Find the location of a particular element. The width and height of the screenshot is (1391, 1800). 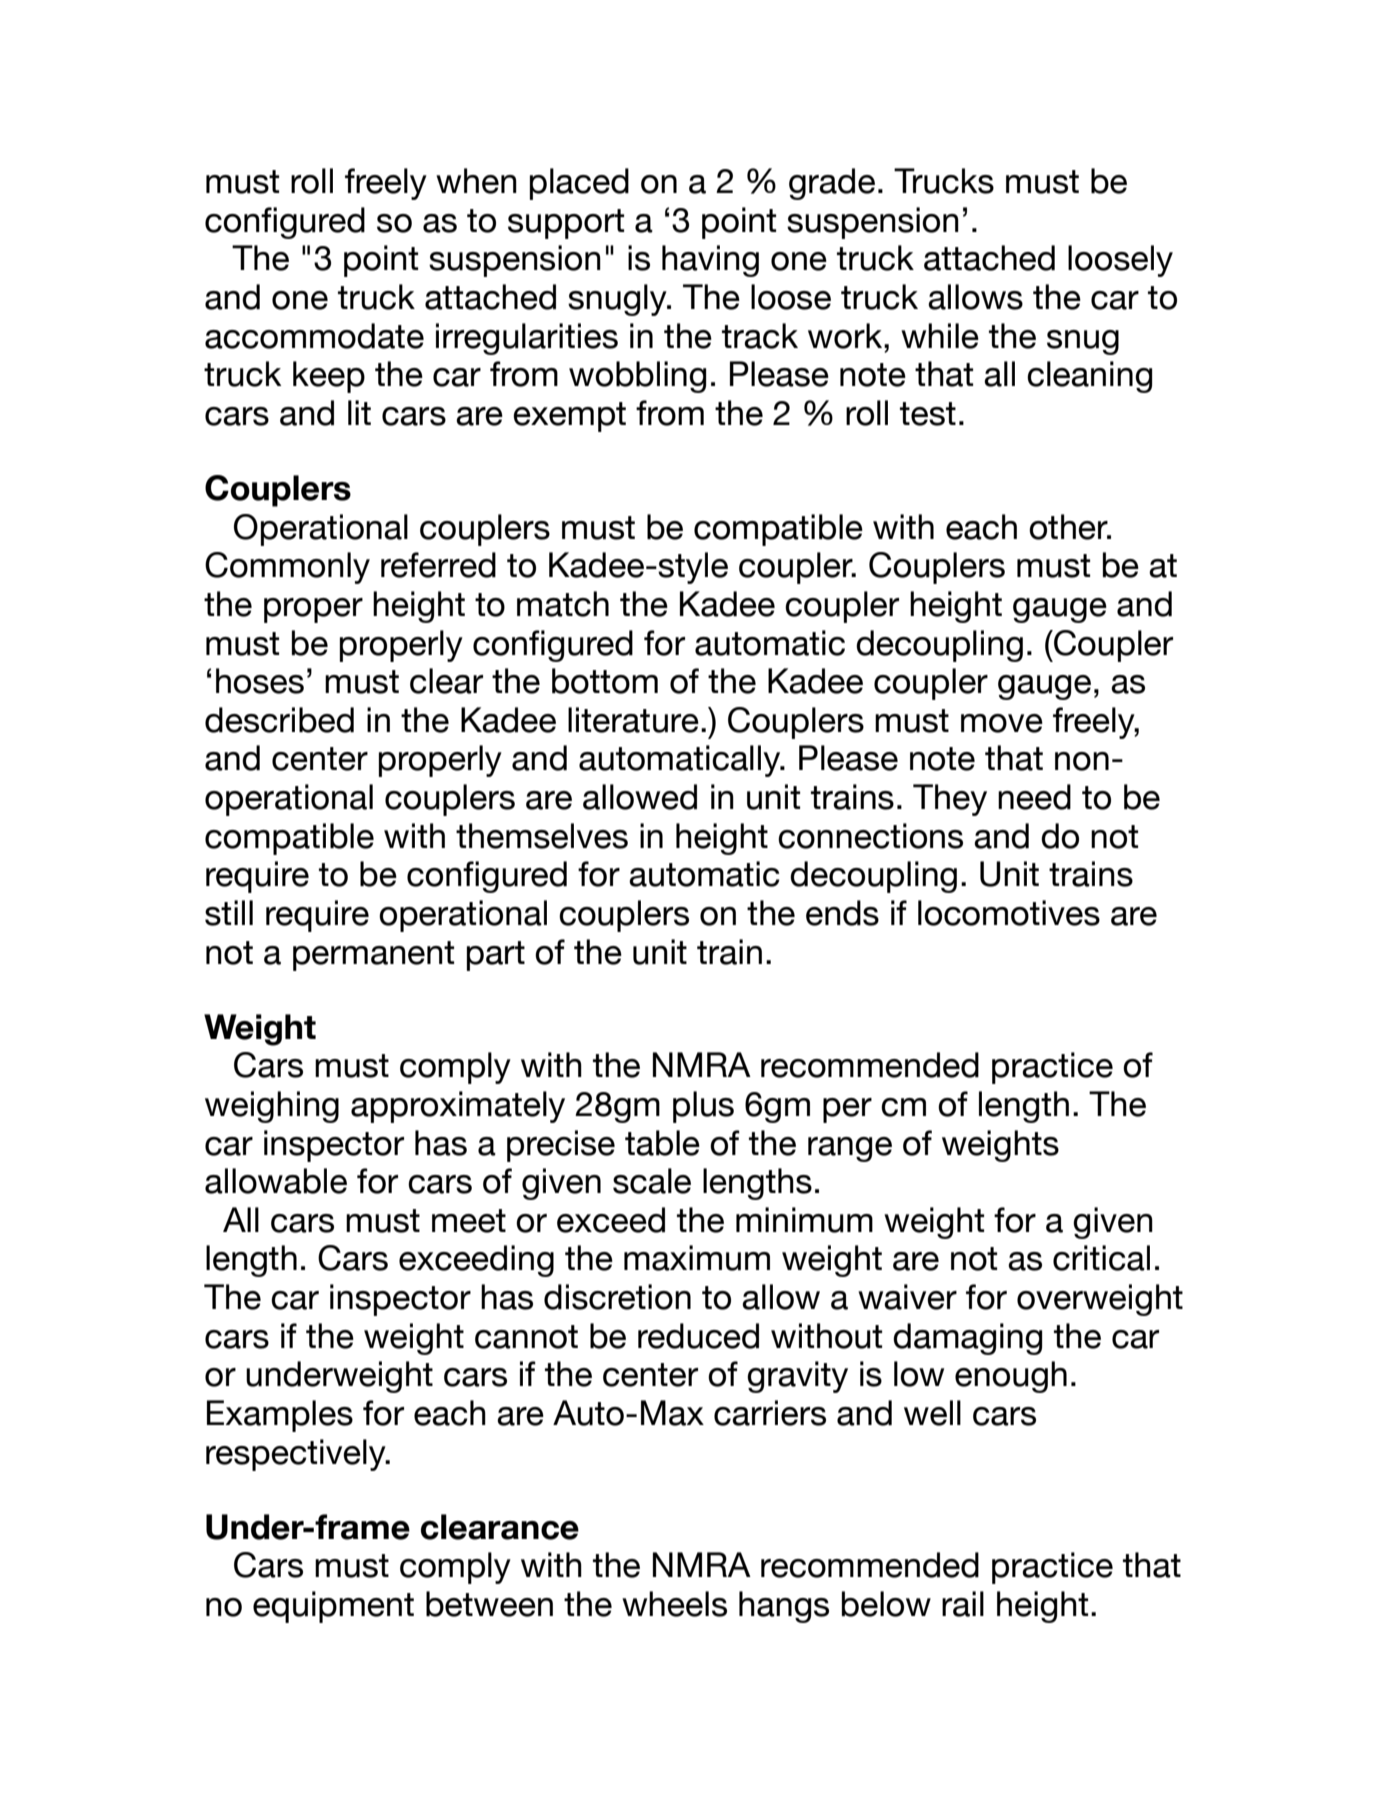

having is located at coordinates (710, 261).
